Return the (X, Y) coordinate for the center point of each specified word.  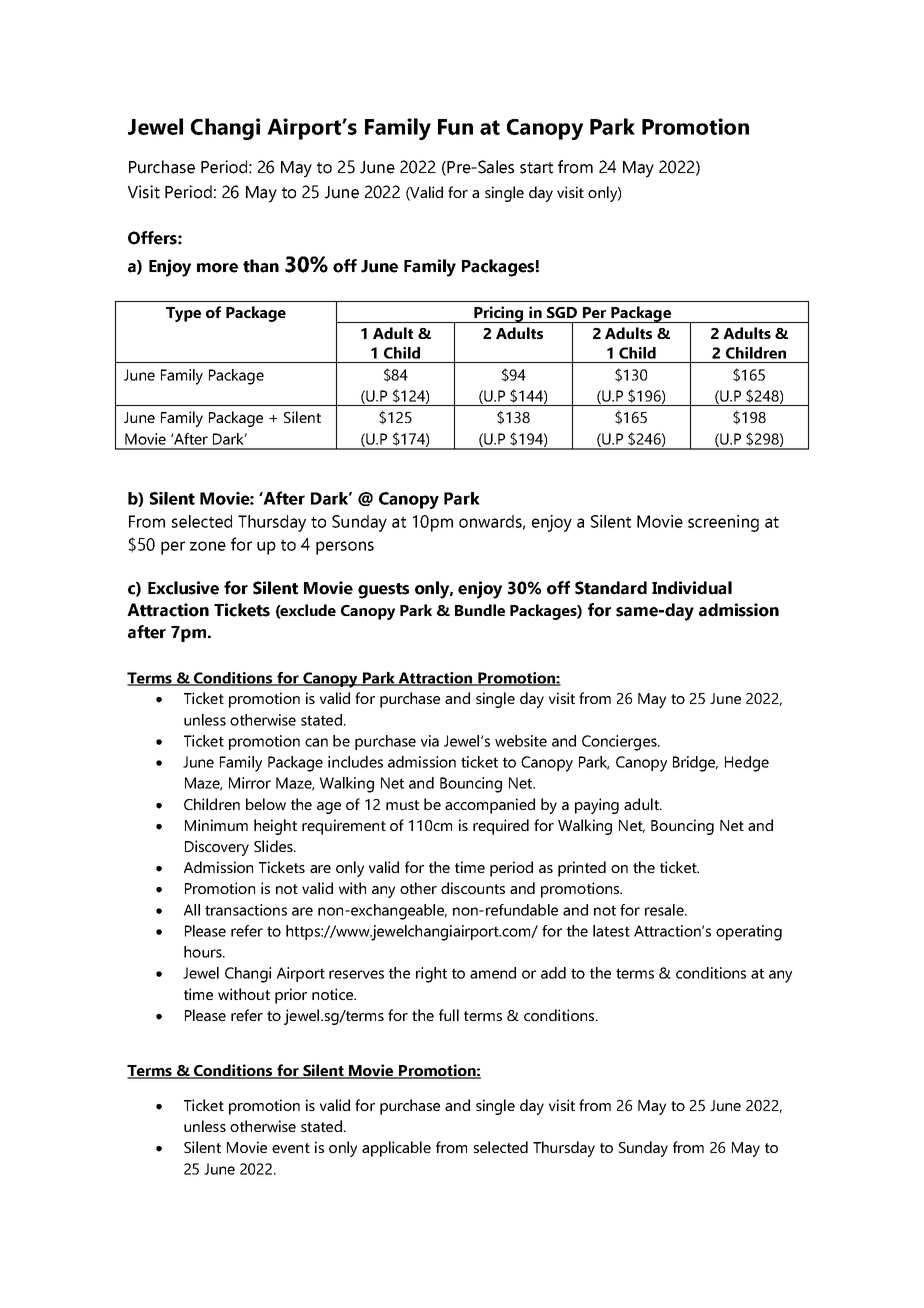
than (261, 266)
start (536, 168)
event (291, 1148)
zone (208, 546)
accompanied (490, 806)
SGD (562, 312)
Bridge (695, 764)
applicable (396, 1149)
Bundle (480, 610)
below (266, 804)
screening (723, 523)
